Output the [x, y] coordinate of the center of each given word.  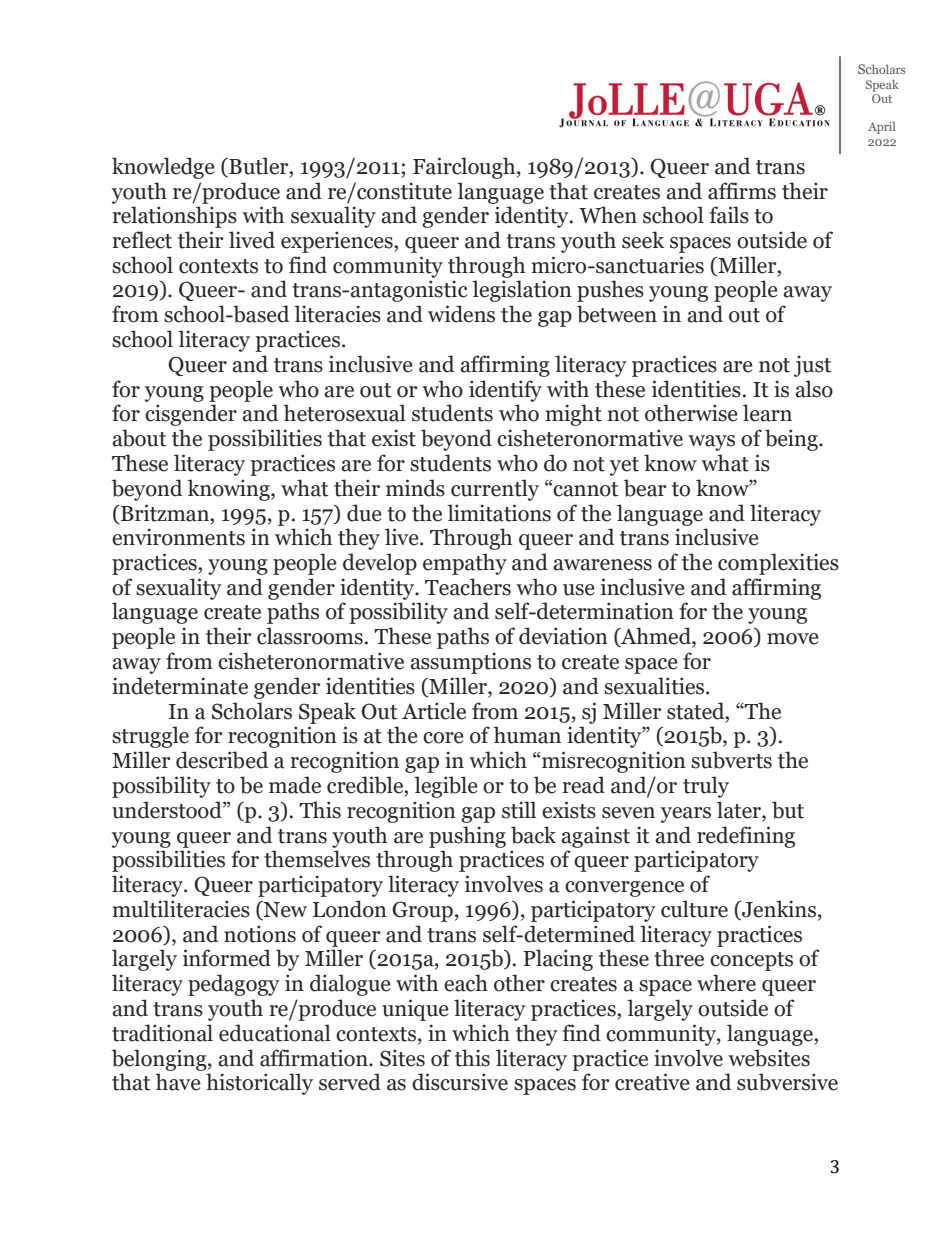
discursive [460, 1082]
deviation [563, 636]
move [793, 639]
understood [168, 810]
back [533, 835]
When [608, 215]
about [139, 438]
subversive [787, 1082]
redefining [746, 837]
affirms [742, 191]
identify [505, 391]
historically [259, 1084]
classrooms [310, 636]
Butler [259, 166]
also [814, 389]
